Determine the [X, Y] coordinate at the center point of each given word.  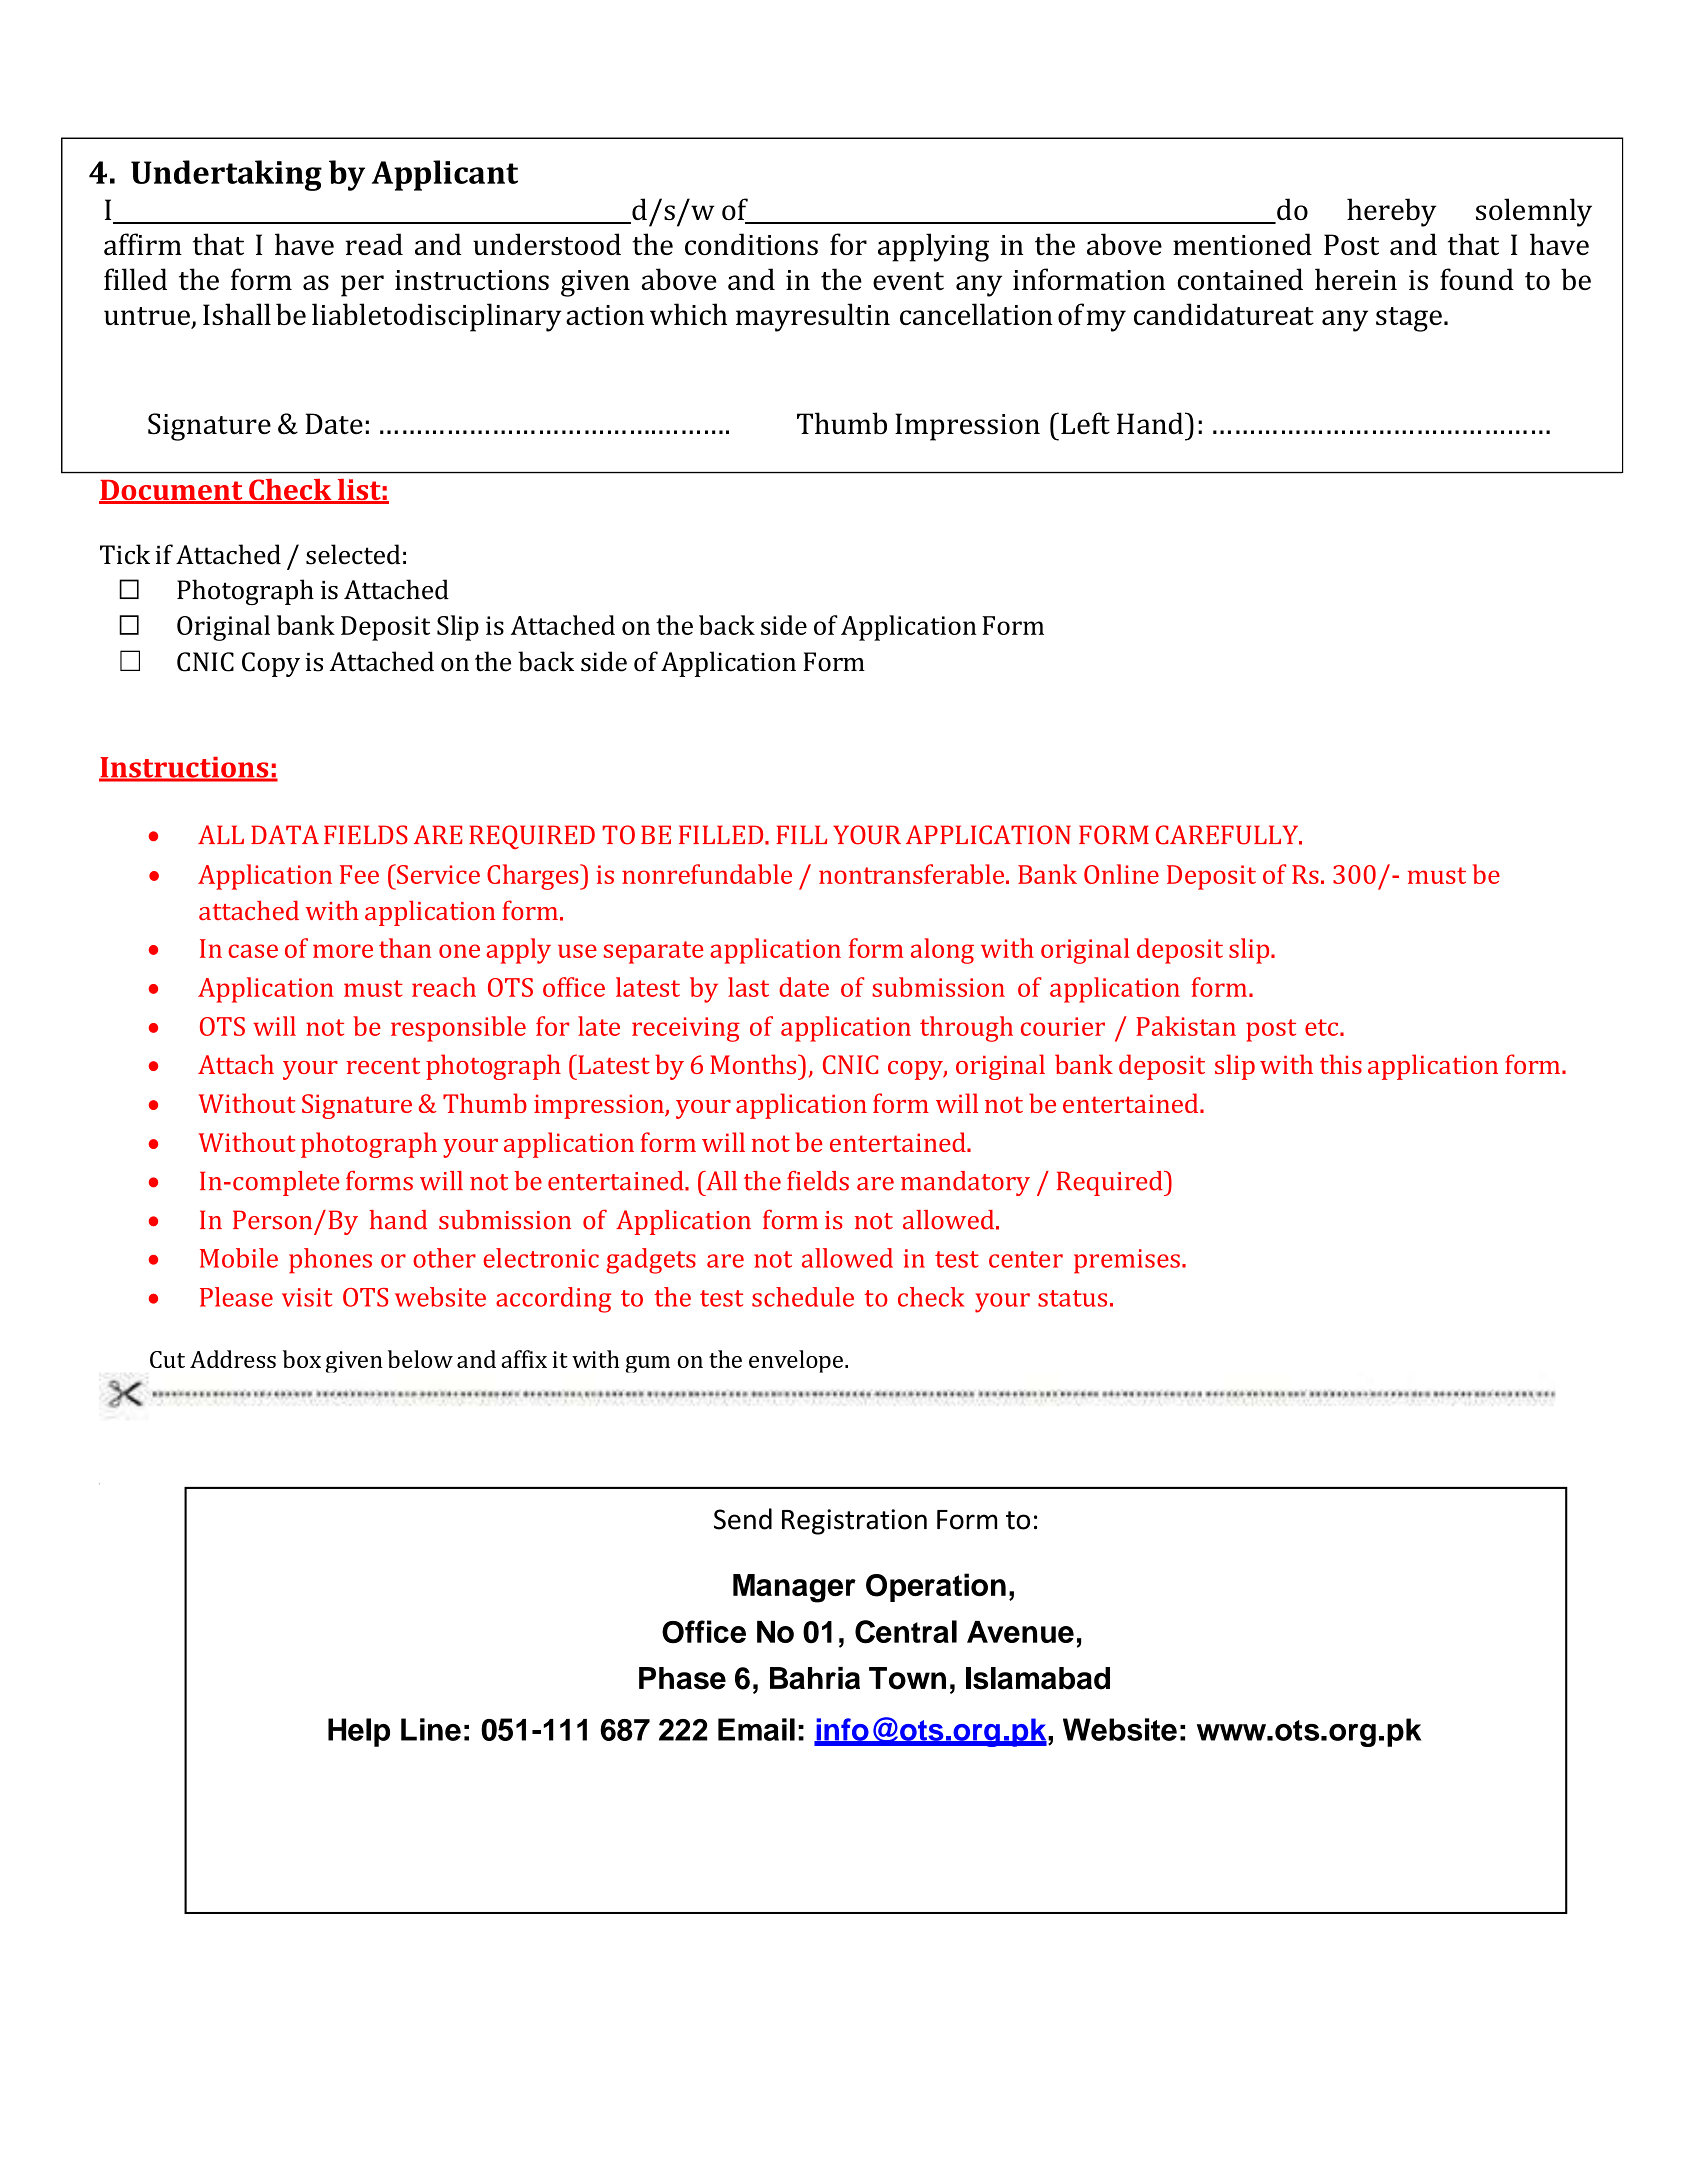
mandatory [965, 1183]
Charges [534, 877]
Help [359, 1732]
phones [330, 1261]
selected [353, 554]
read [374, 244]
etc [1323, 1027]
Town [907, 1678]
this [1341, 1064]
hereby [1391, 212]
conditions [751, 244]
